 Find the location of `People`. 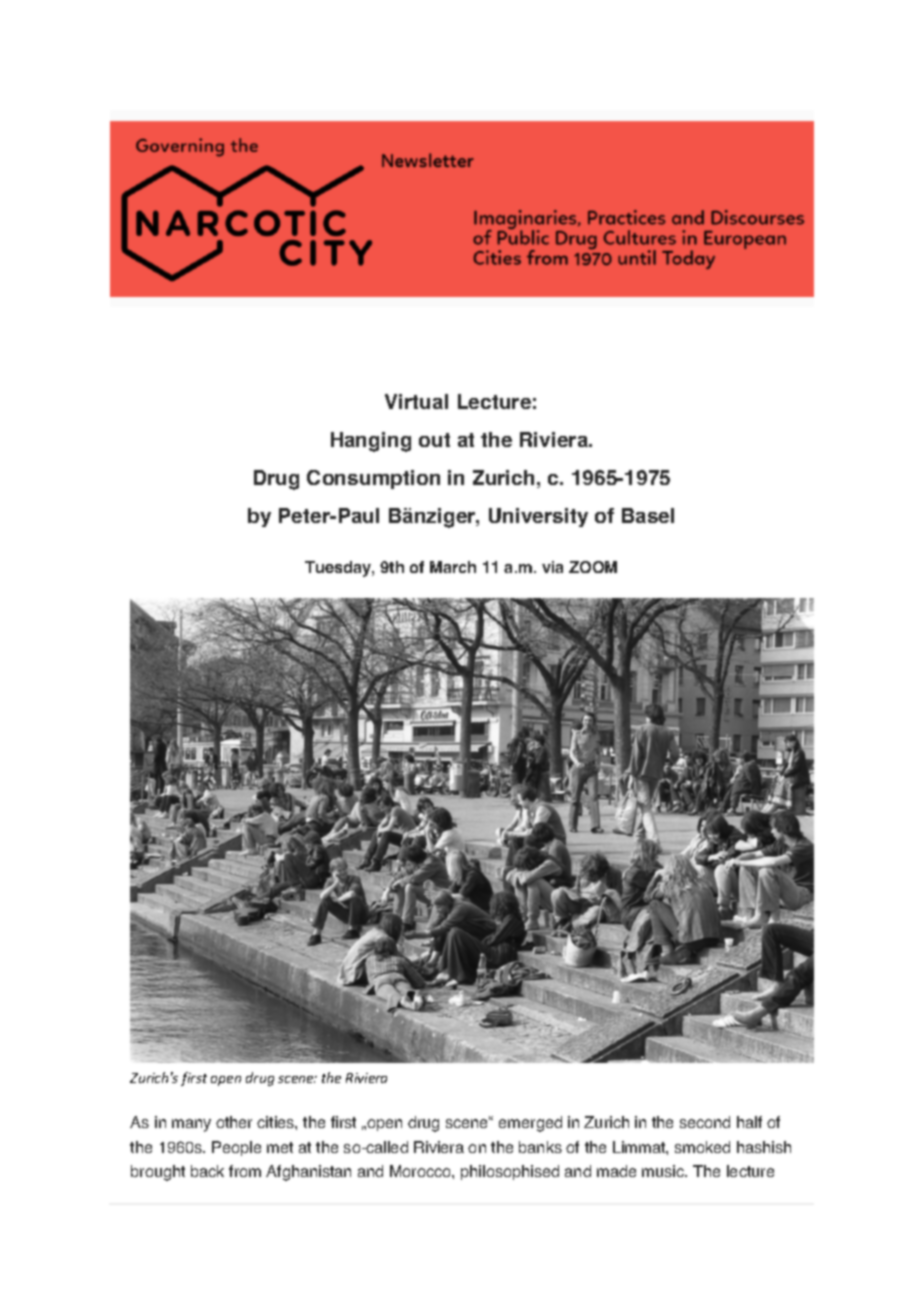

People is located at coordinates (236, 1148).
